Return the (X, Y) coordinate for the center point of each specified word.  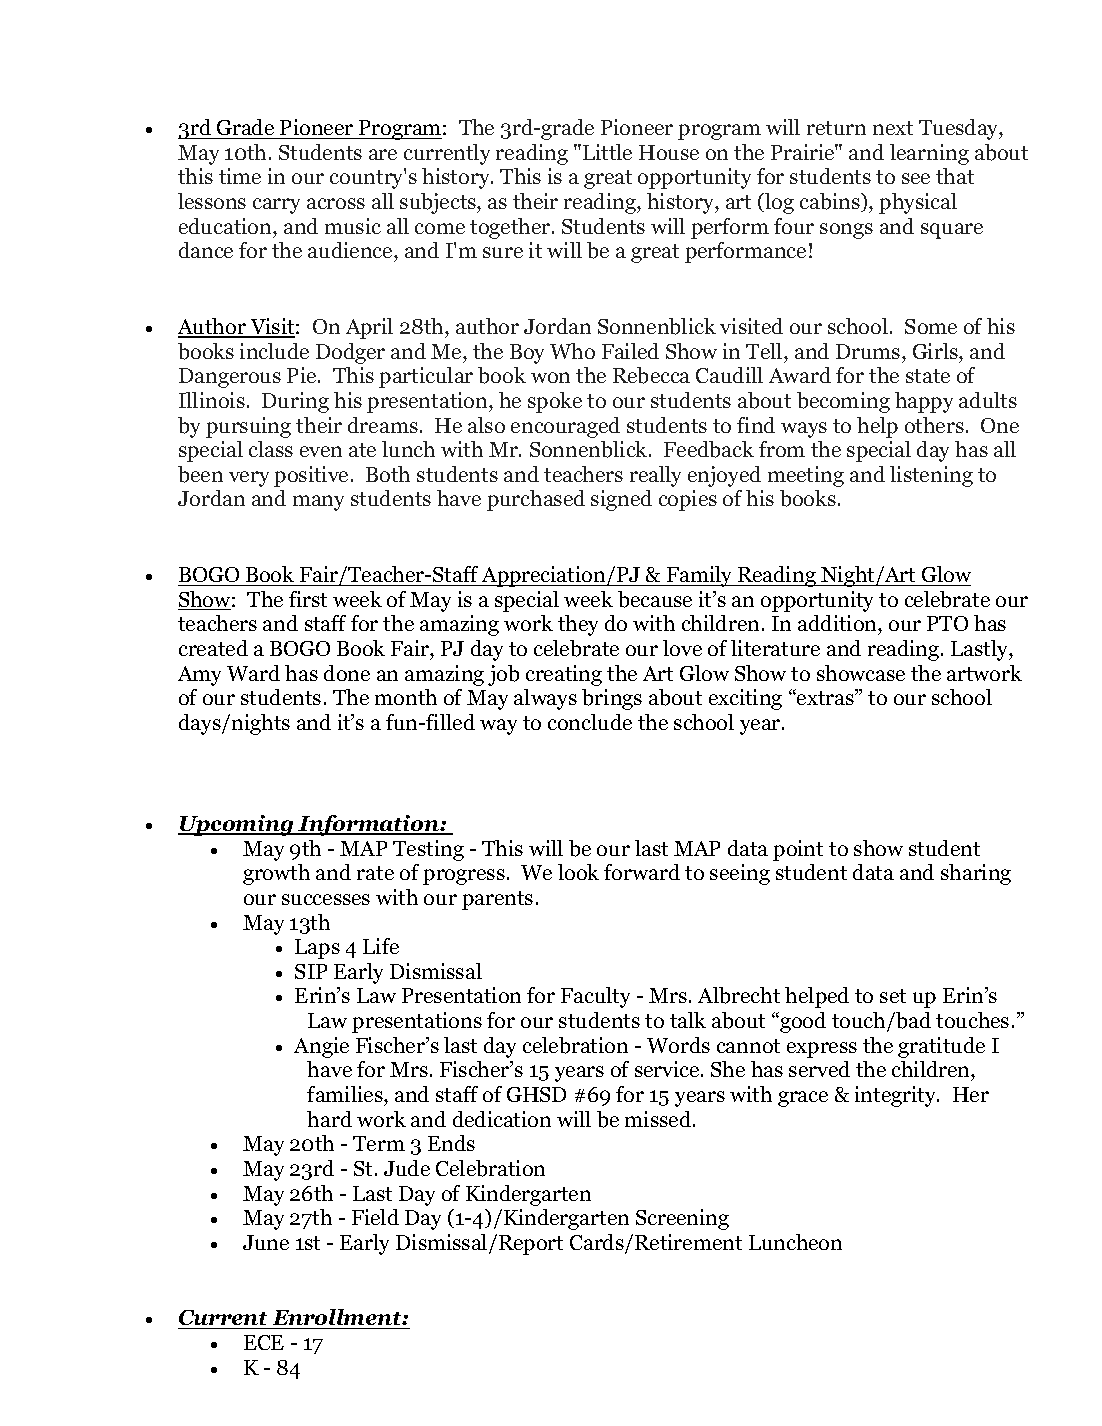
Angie (321, 1047)
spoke (555, 402)
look (578, 872)
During (295, 402)
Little (607, 152)
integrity (897, 1096)
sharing (976, 874)
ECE (264, 1342)
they (578, 625)
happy (924, 402)
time (240, 176)
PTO (947, 623)
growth (276, 874)
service (668, 1069)
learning (929, 154)
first (308, 599)
